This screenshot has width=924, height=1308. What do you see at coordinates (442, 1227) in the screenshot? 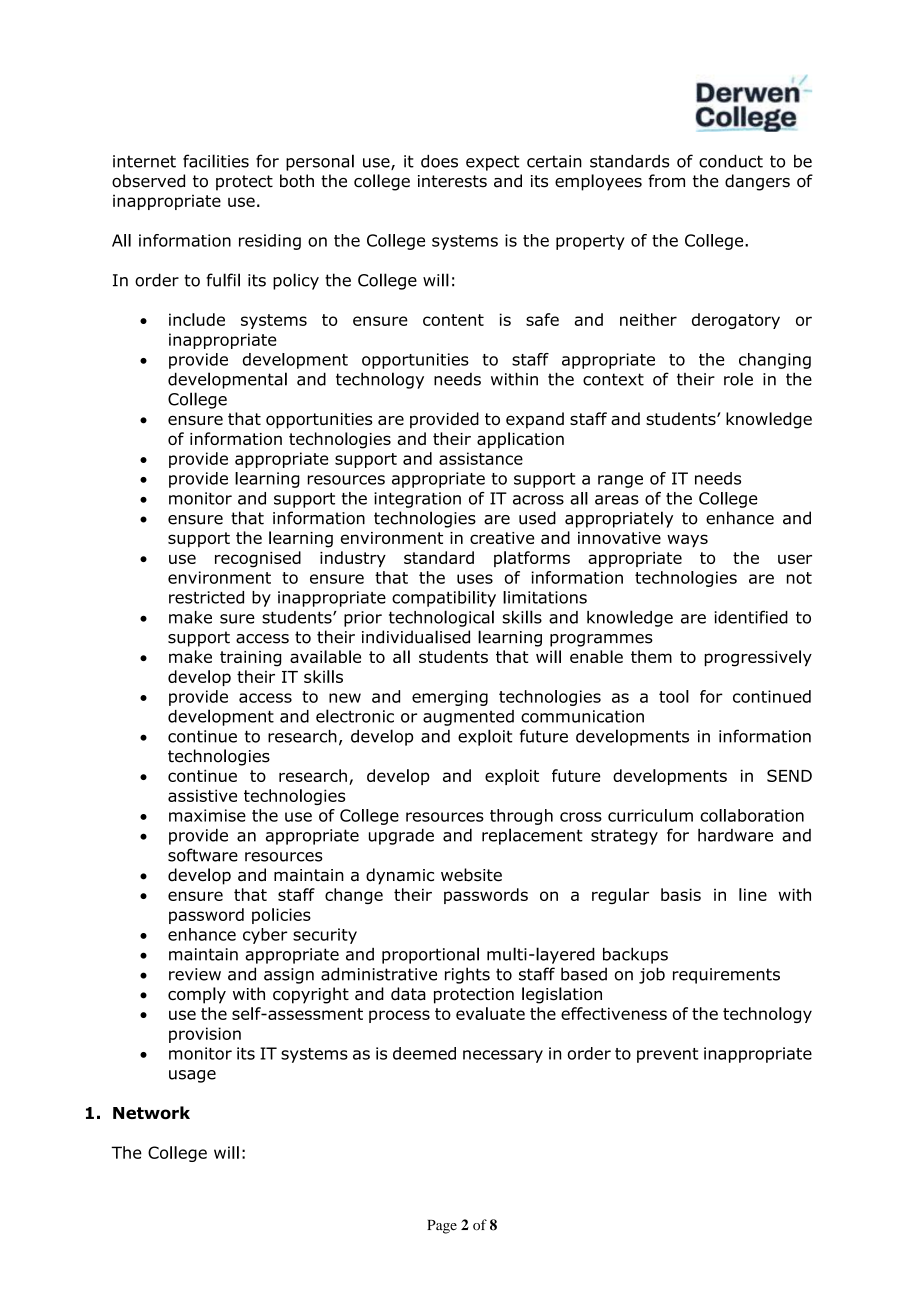
I see `Page` at bounding box center [442, 1227].
